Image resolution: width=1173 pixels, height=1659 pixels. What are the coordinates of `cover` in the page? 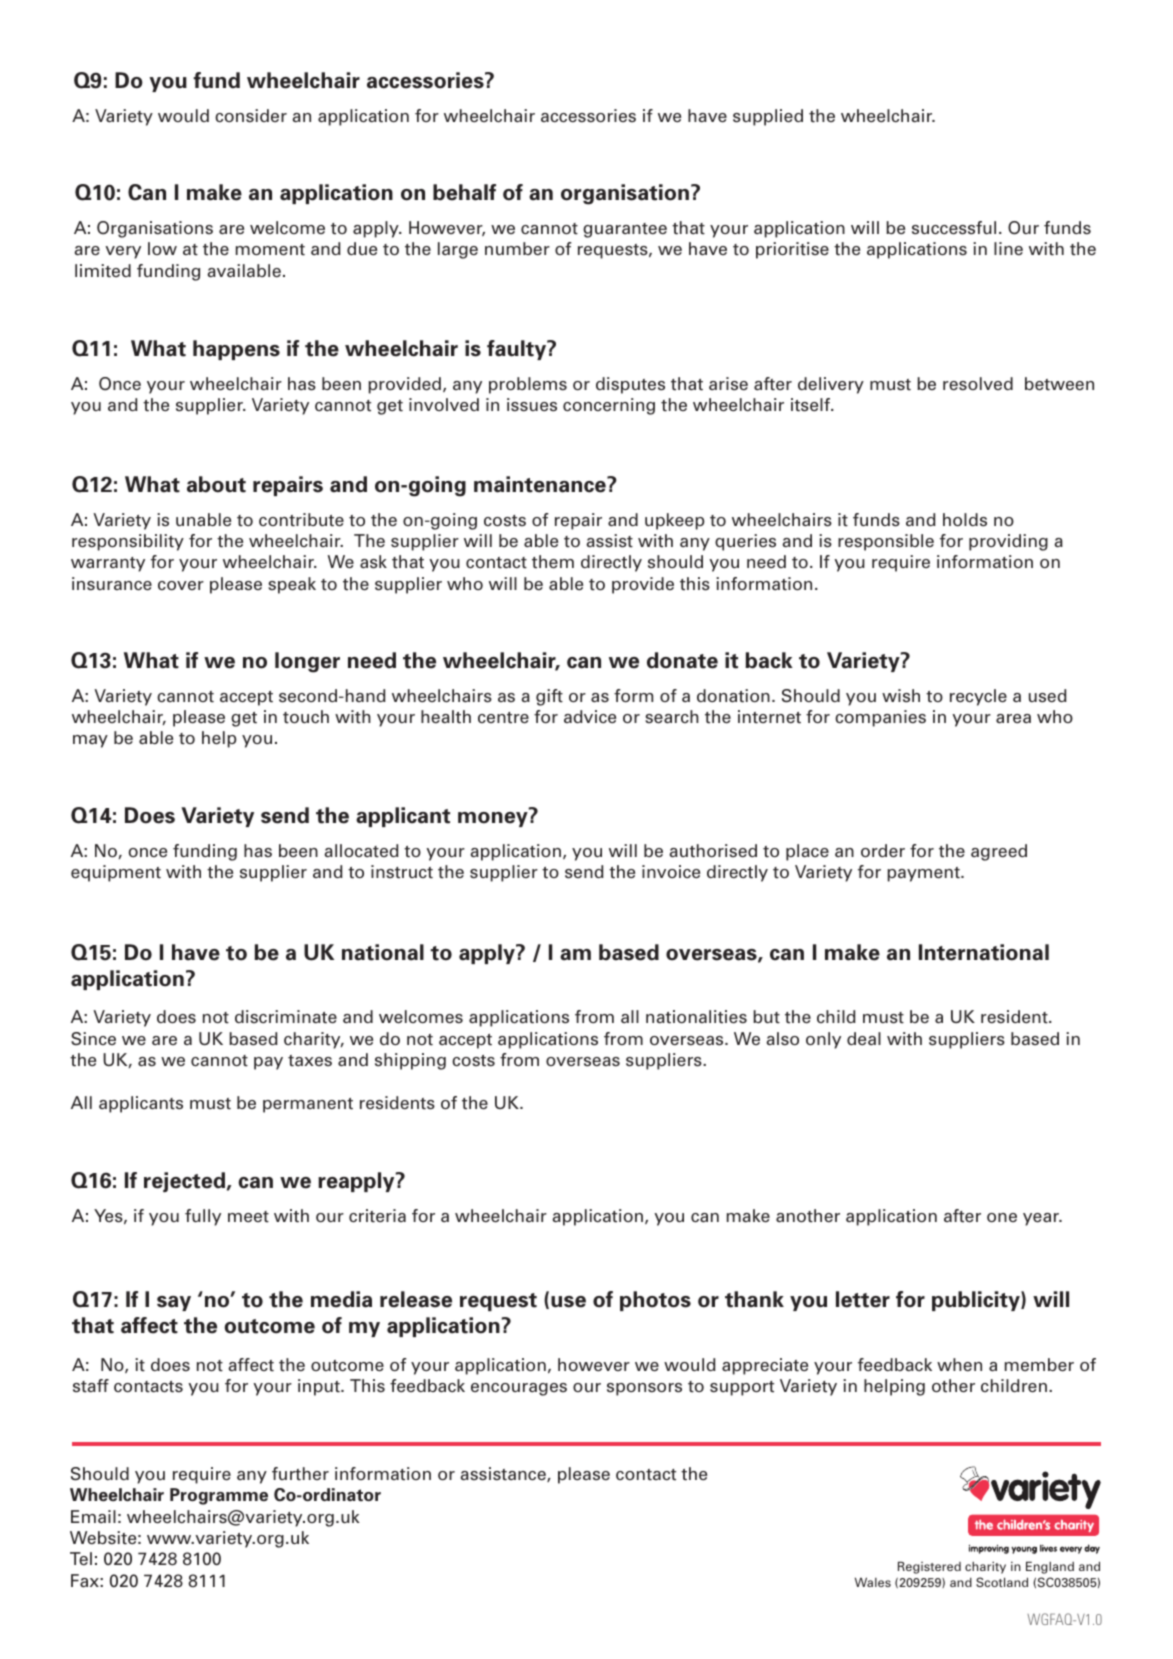 It's located at (181, 585).
